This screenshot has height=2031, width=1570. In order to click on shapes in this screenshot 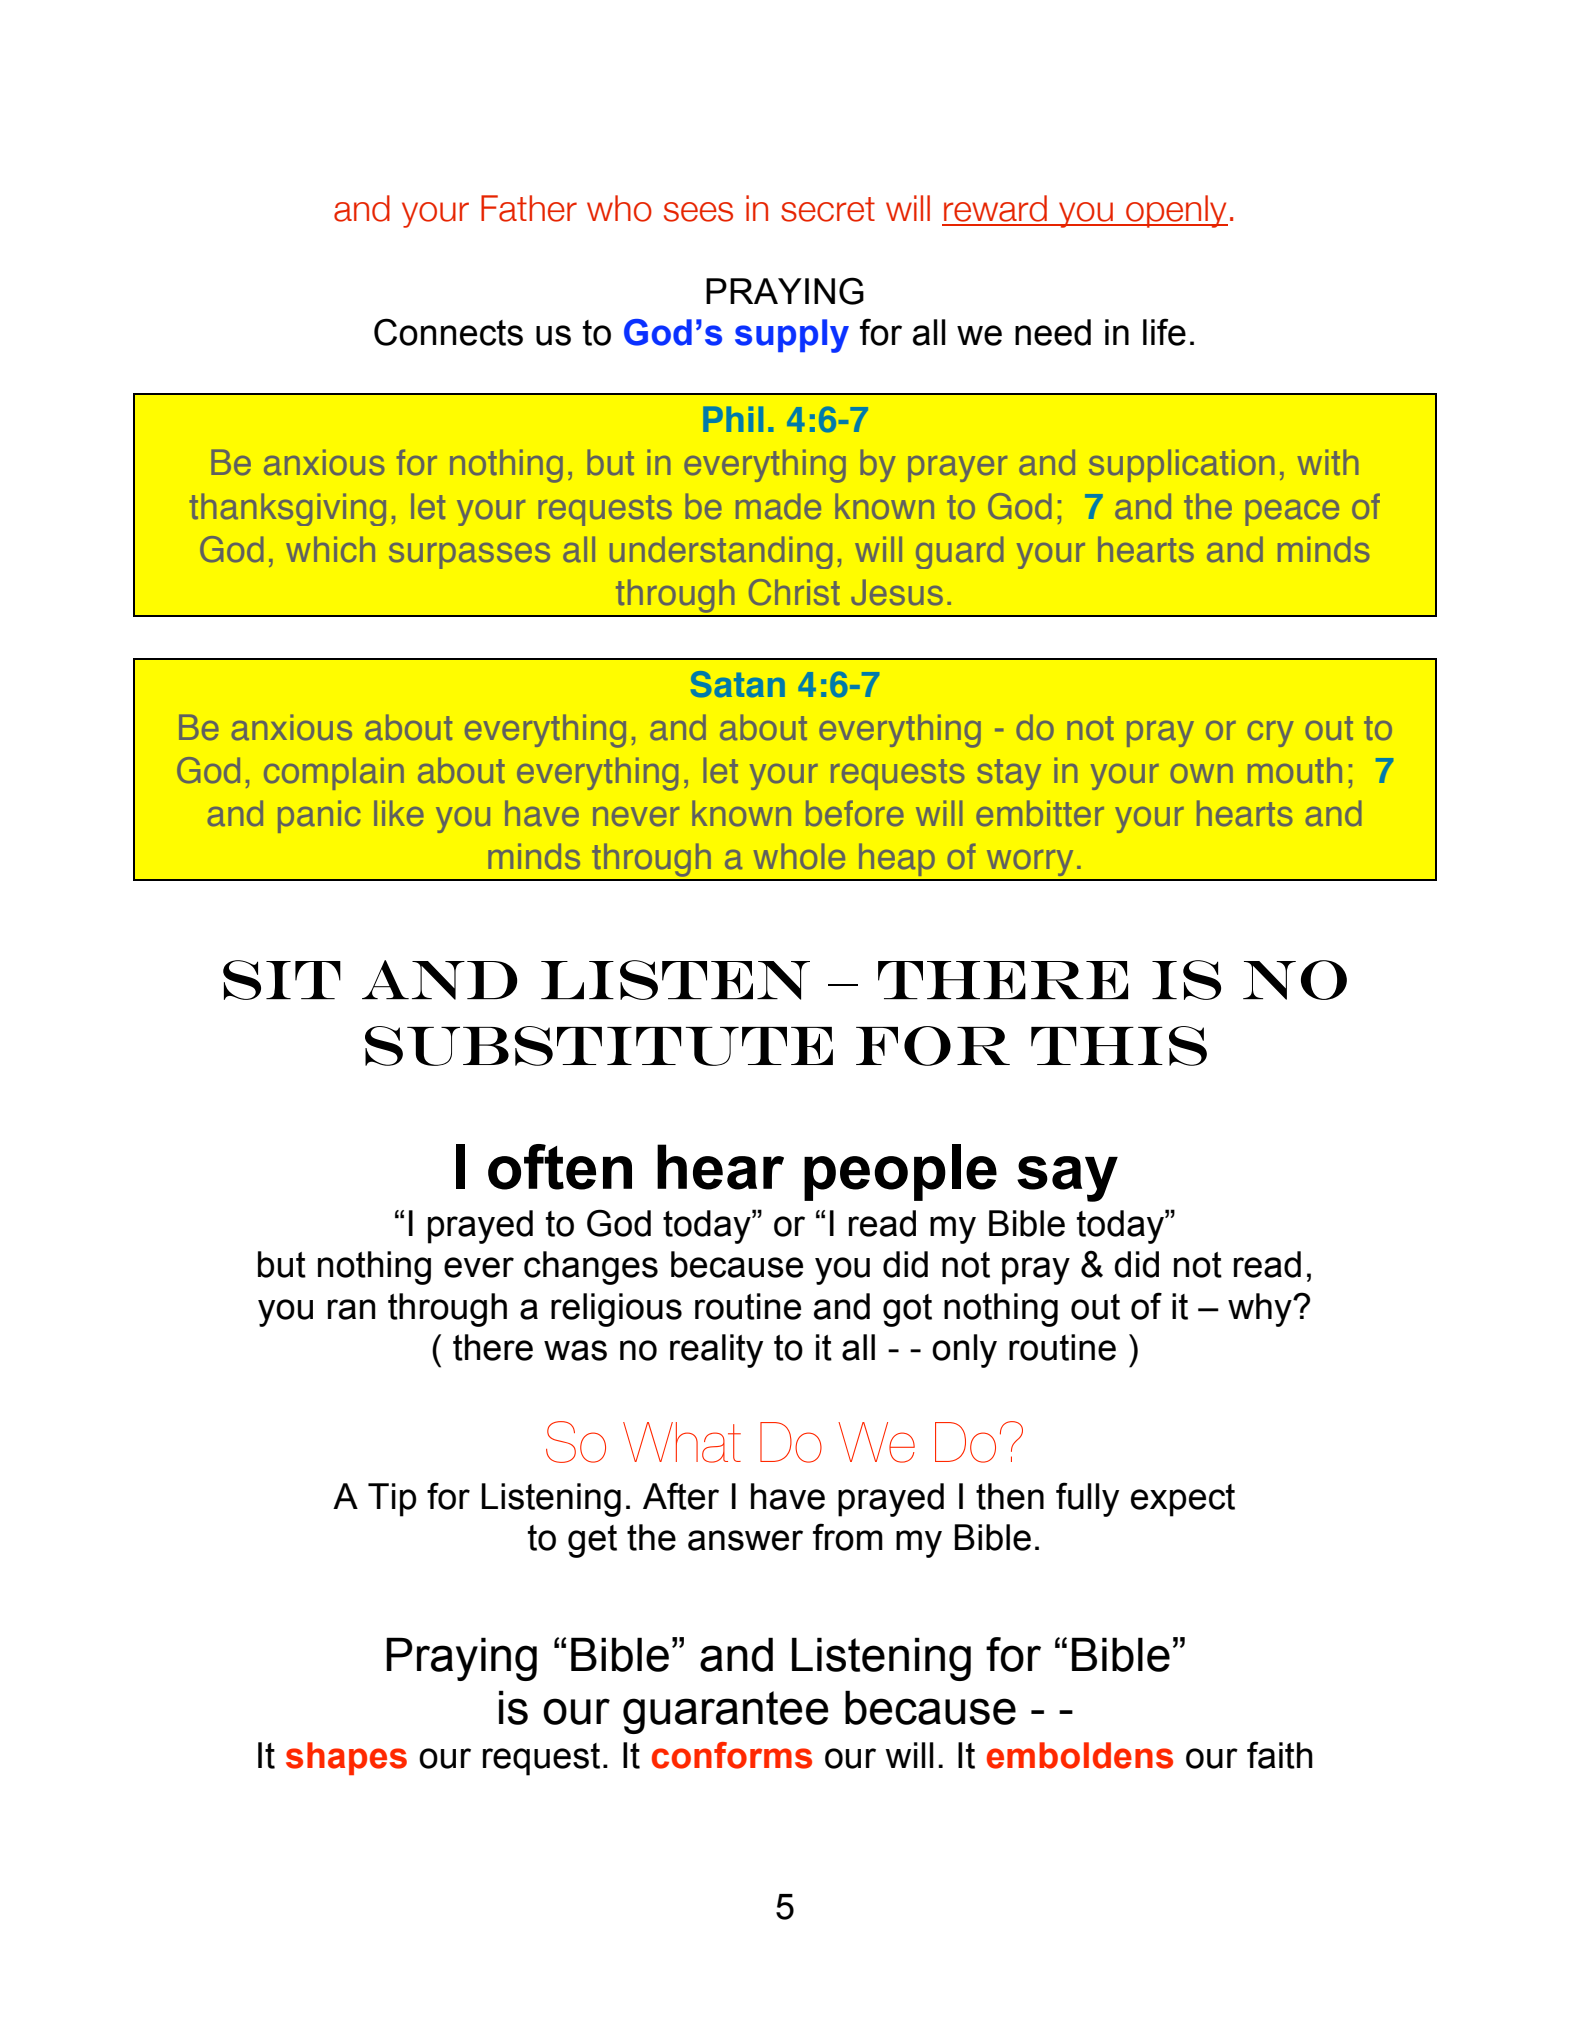, I will do `click(346, 1758)`.
